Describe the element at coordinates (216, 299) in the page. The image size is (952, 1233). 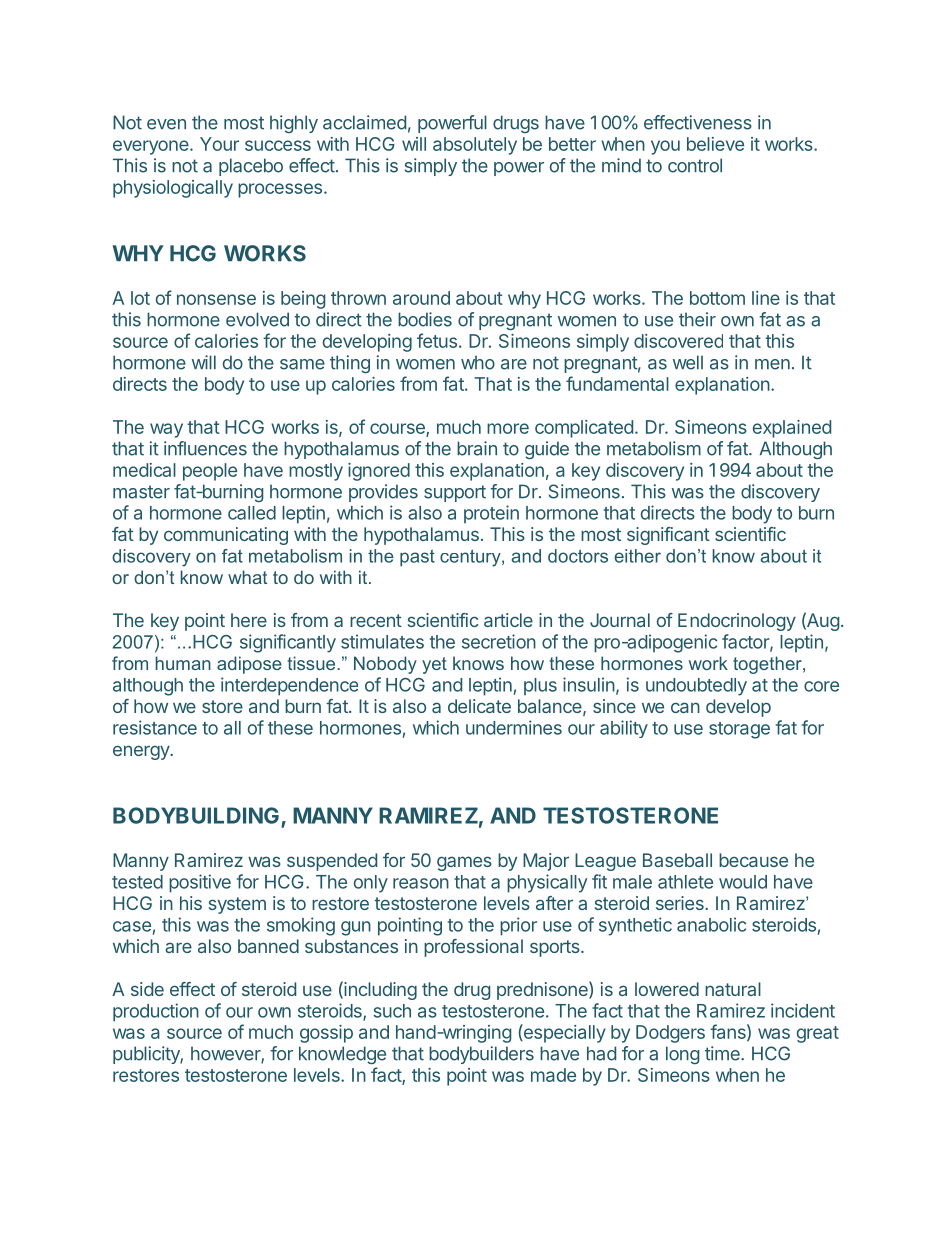
I see `nonsense` at that location.
